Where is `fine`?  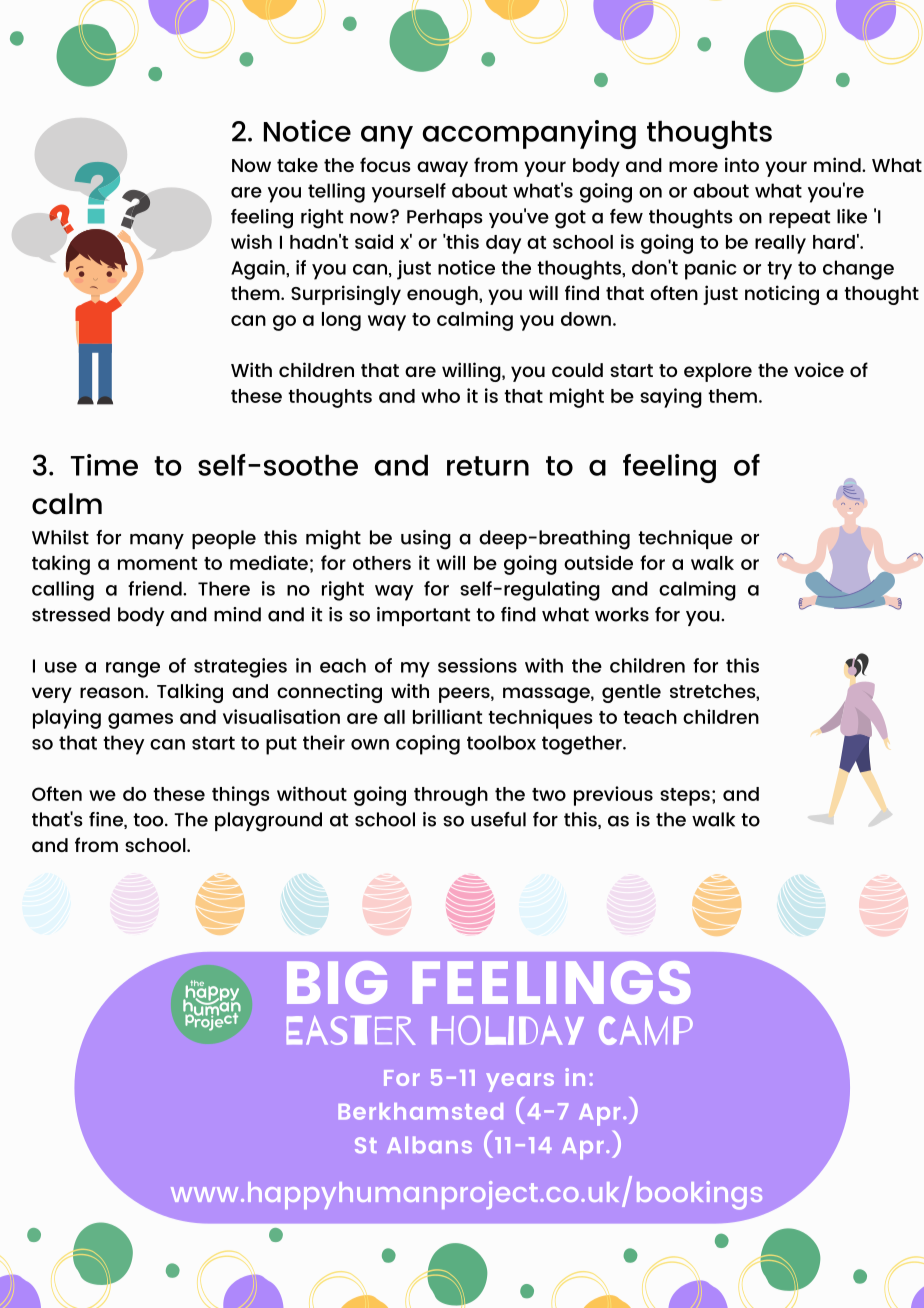 fine is located at coordinates (107, 820).
